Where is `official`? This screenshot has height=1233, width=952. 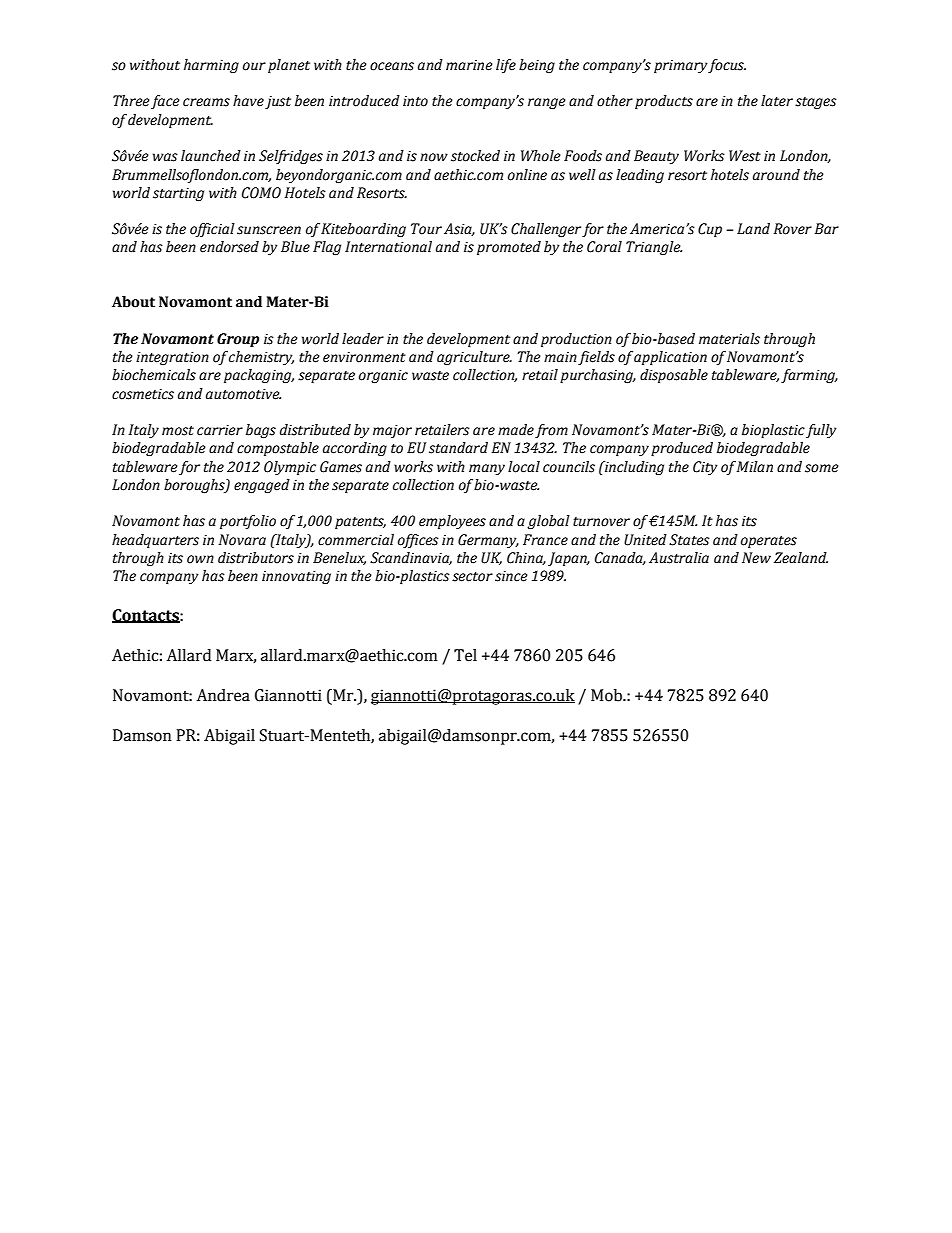 official is located at coordinates (212, 230).
